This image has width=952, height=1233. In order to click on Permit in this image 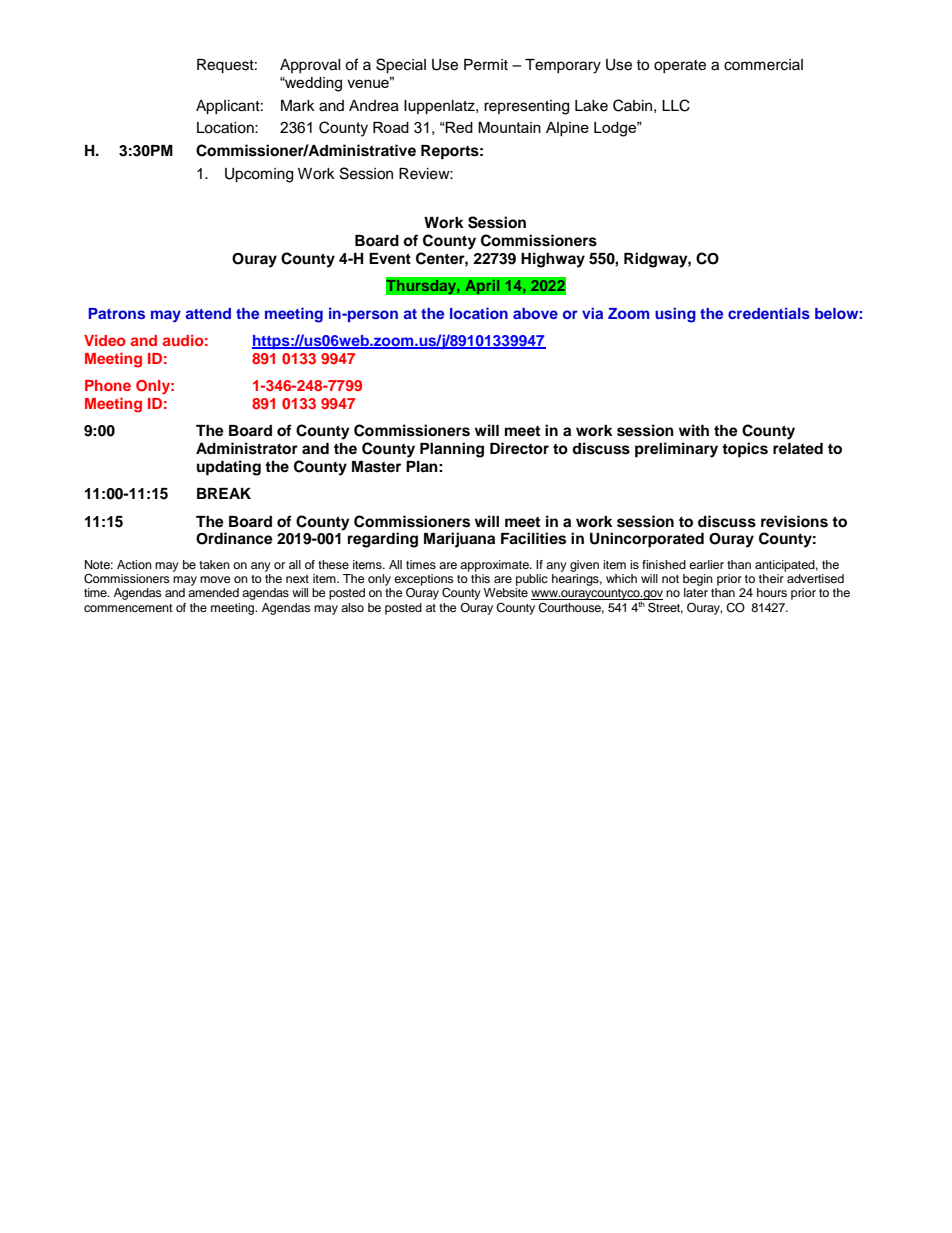, I will do `click(486, 65)`.
